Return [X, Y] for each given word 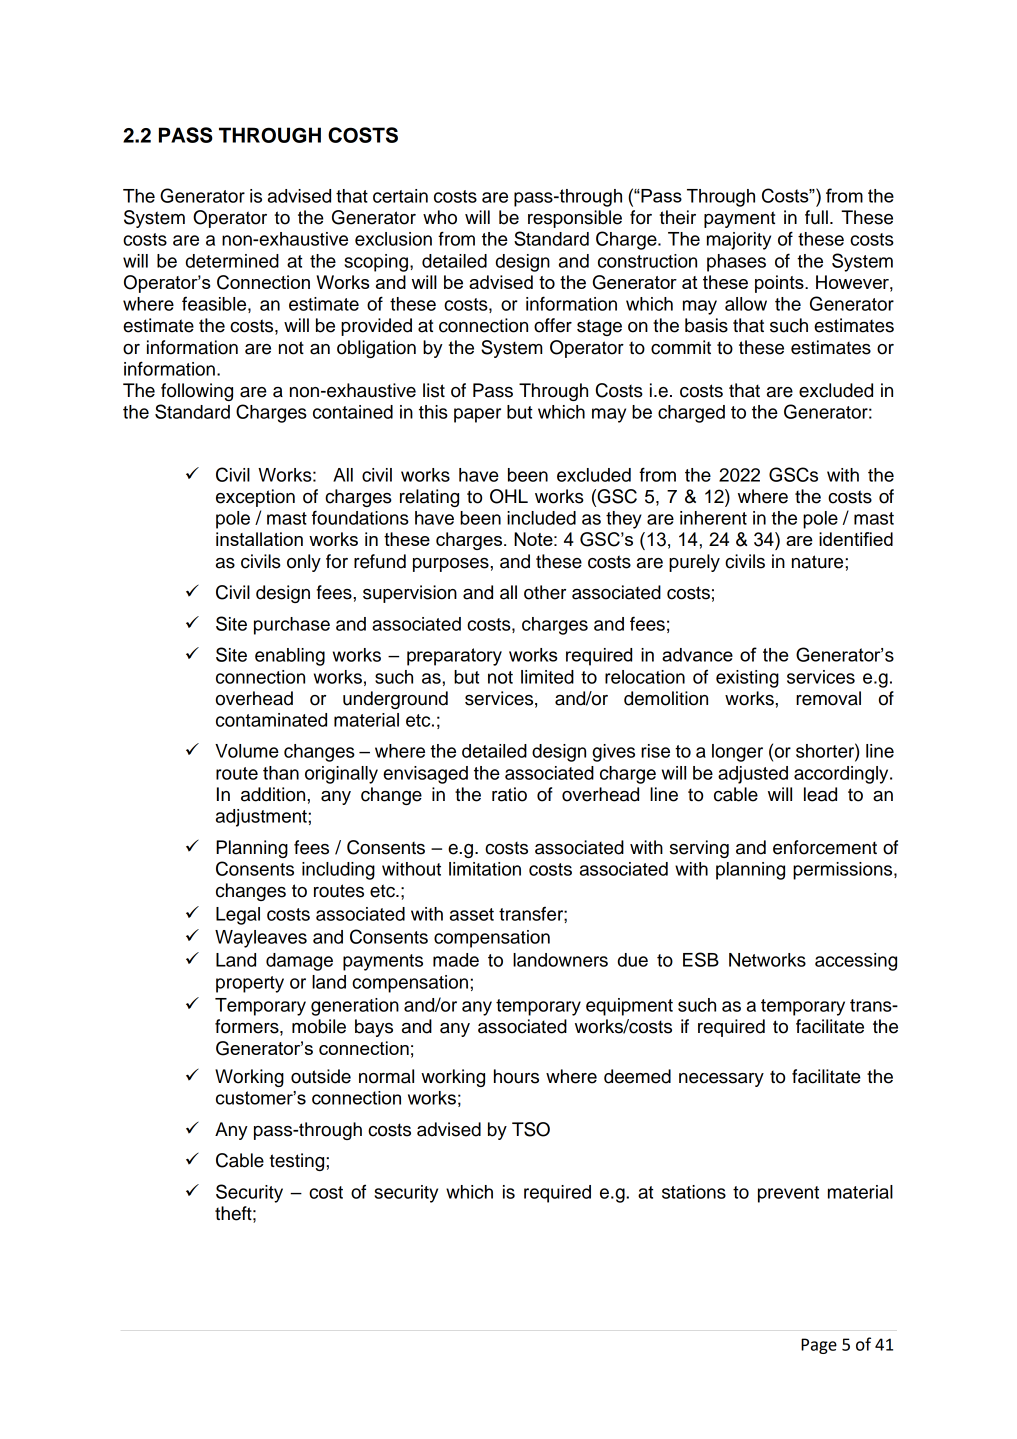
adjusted [753, 775]
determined [232, 261]
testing [298, 1162]
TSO [531, 1129]
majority [739, 241]
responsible [575, 219]
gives [613, 753]
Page [819, 1346]
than [281, 773]
